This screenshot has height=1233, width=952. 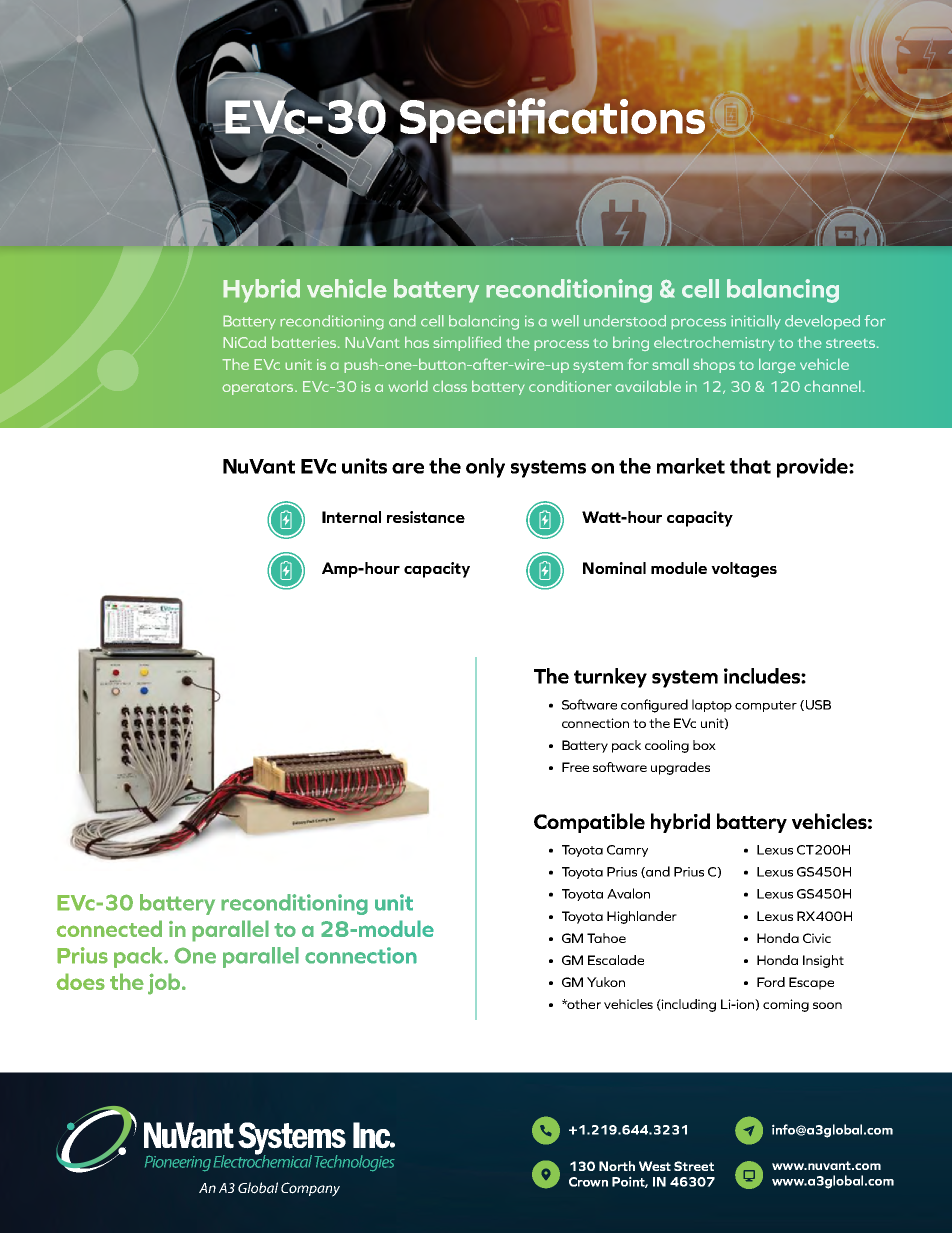 I want to click on connected, so click(x=109, y=928).
